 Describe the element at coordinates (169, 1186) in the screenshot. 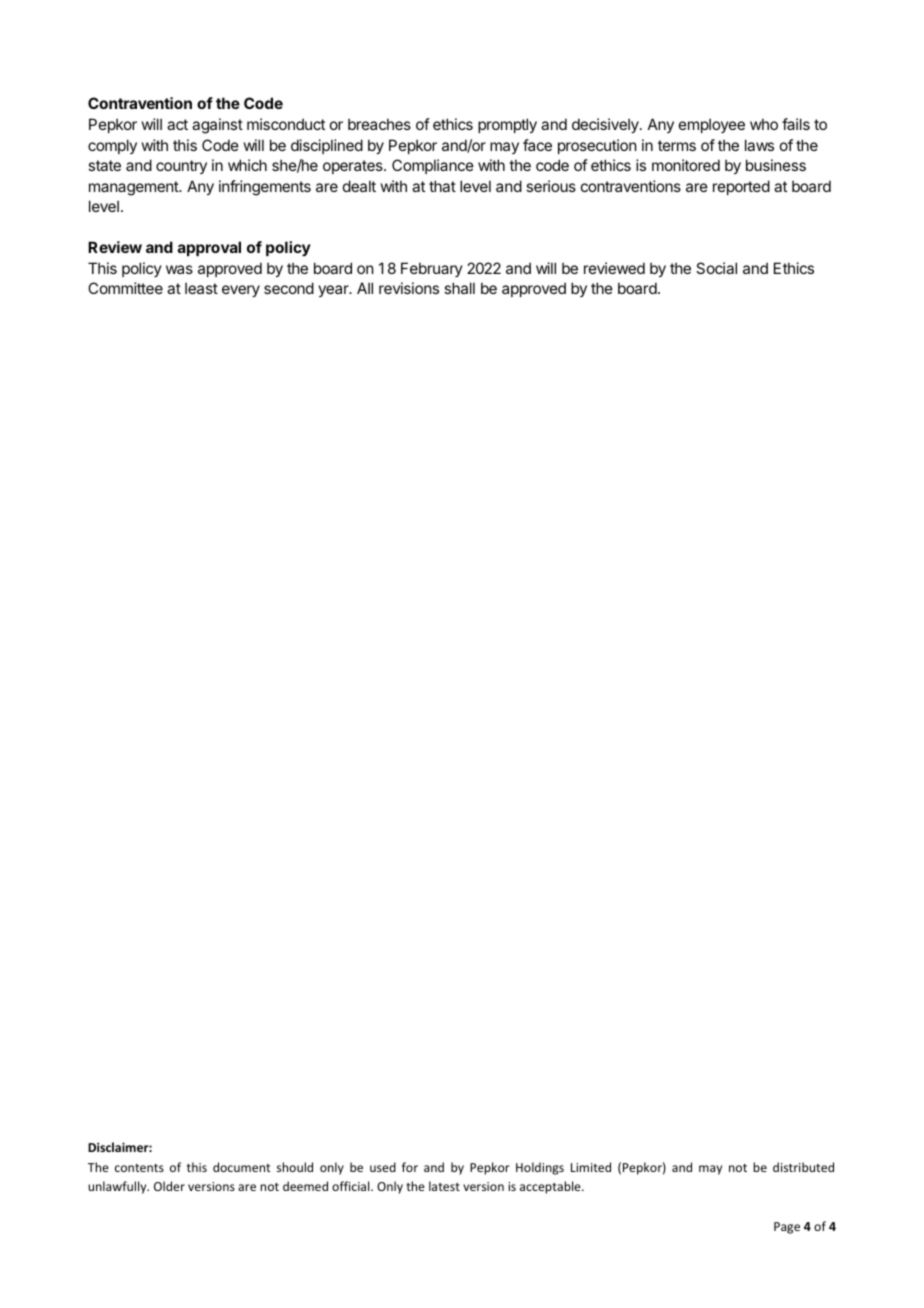

I see `Older` at that location.
